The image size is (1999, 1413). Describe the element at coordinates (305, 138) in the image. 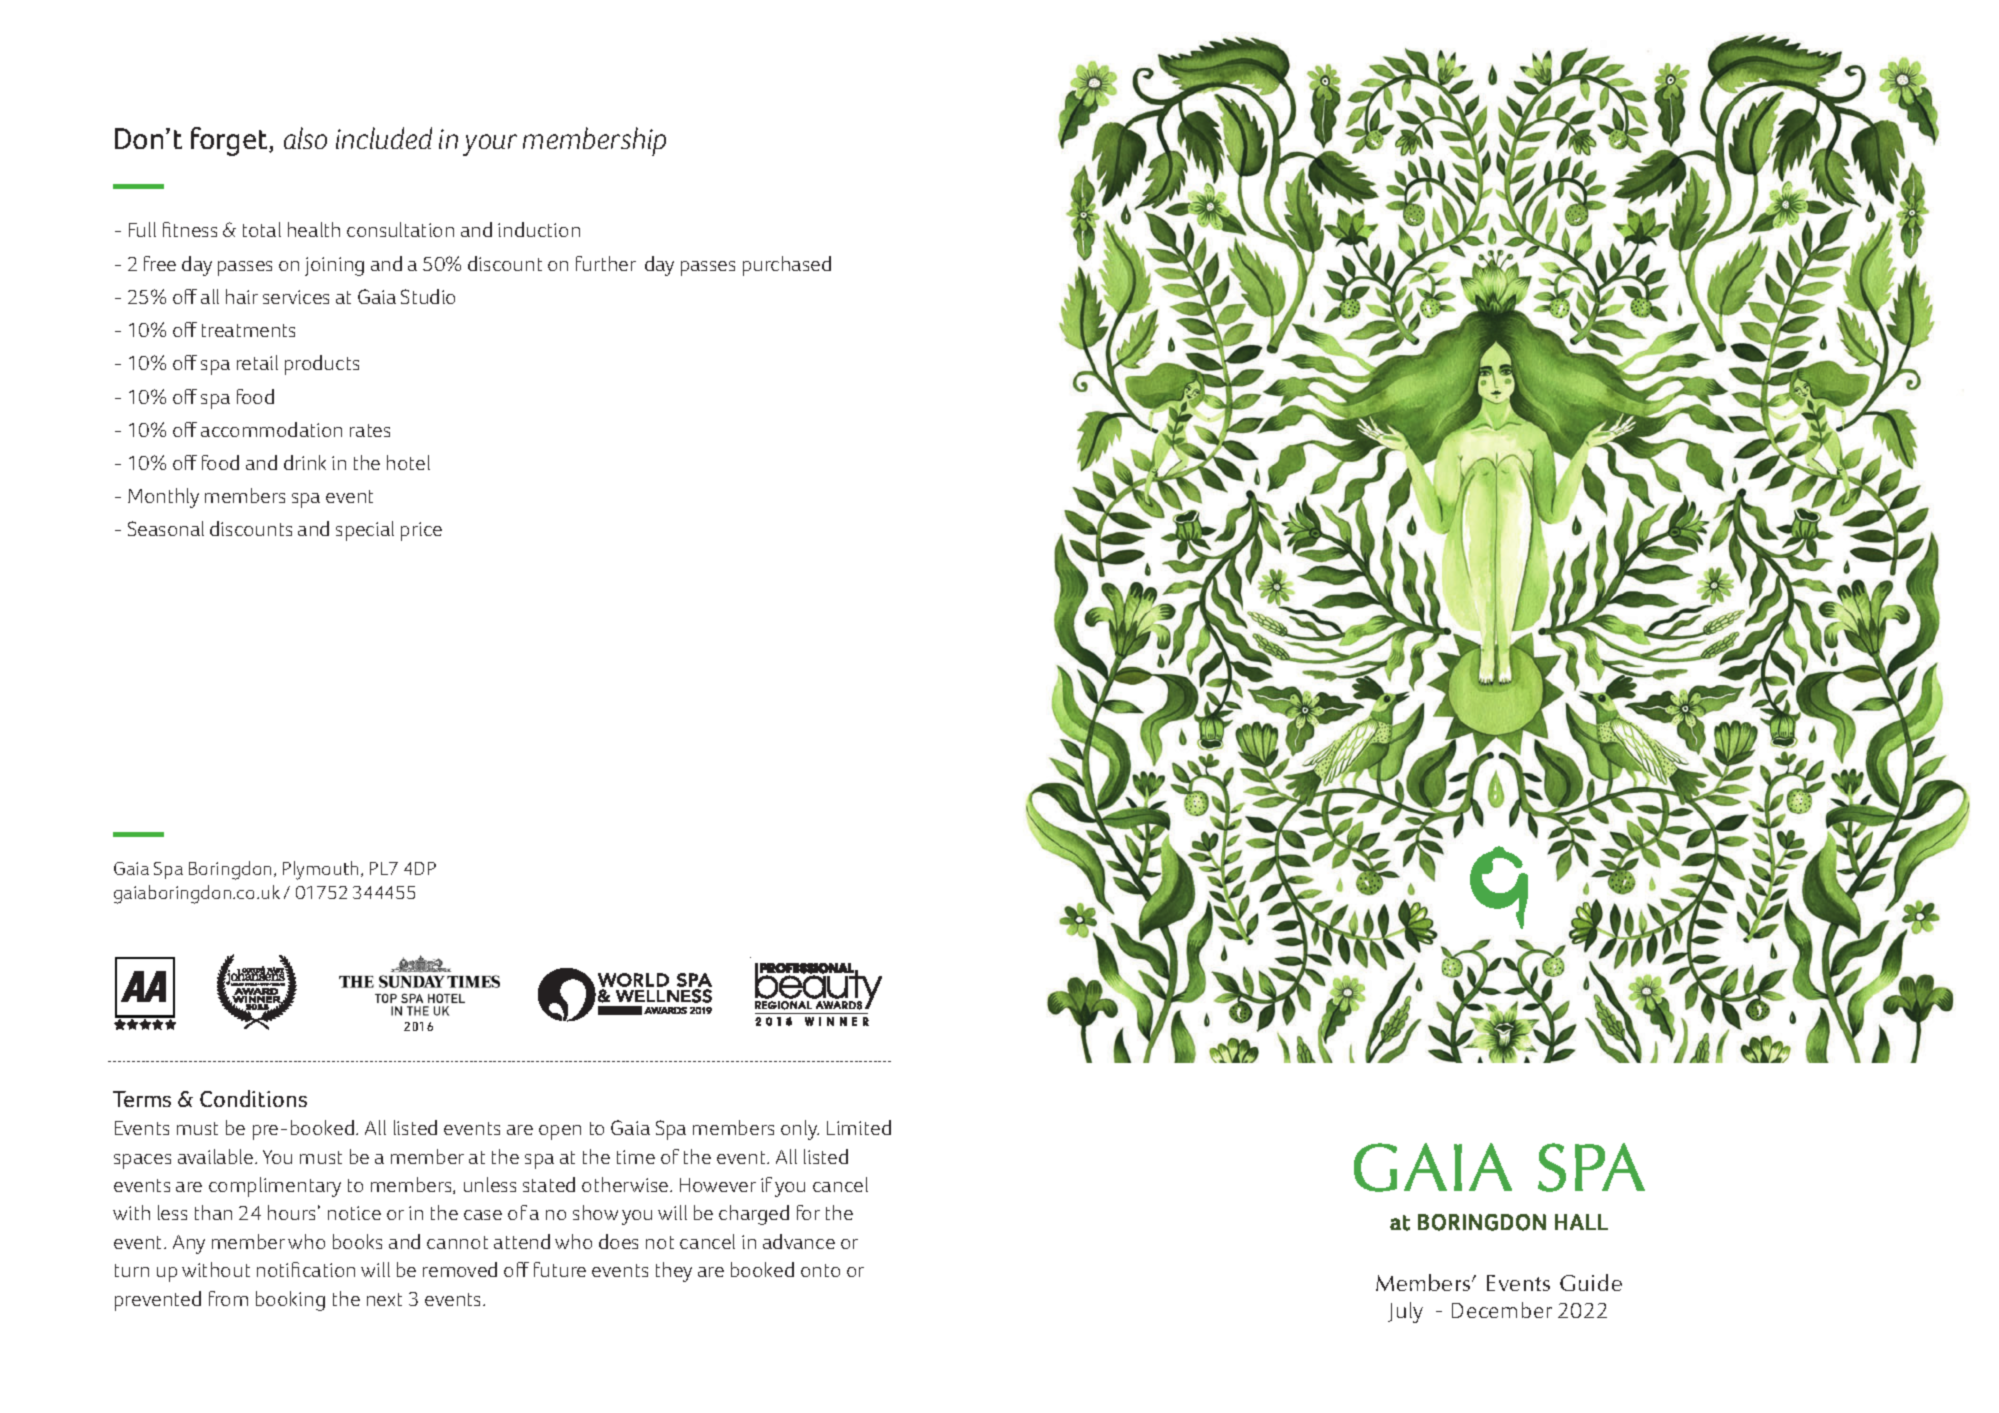

I see `also` at that location.
